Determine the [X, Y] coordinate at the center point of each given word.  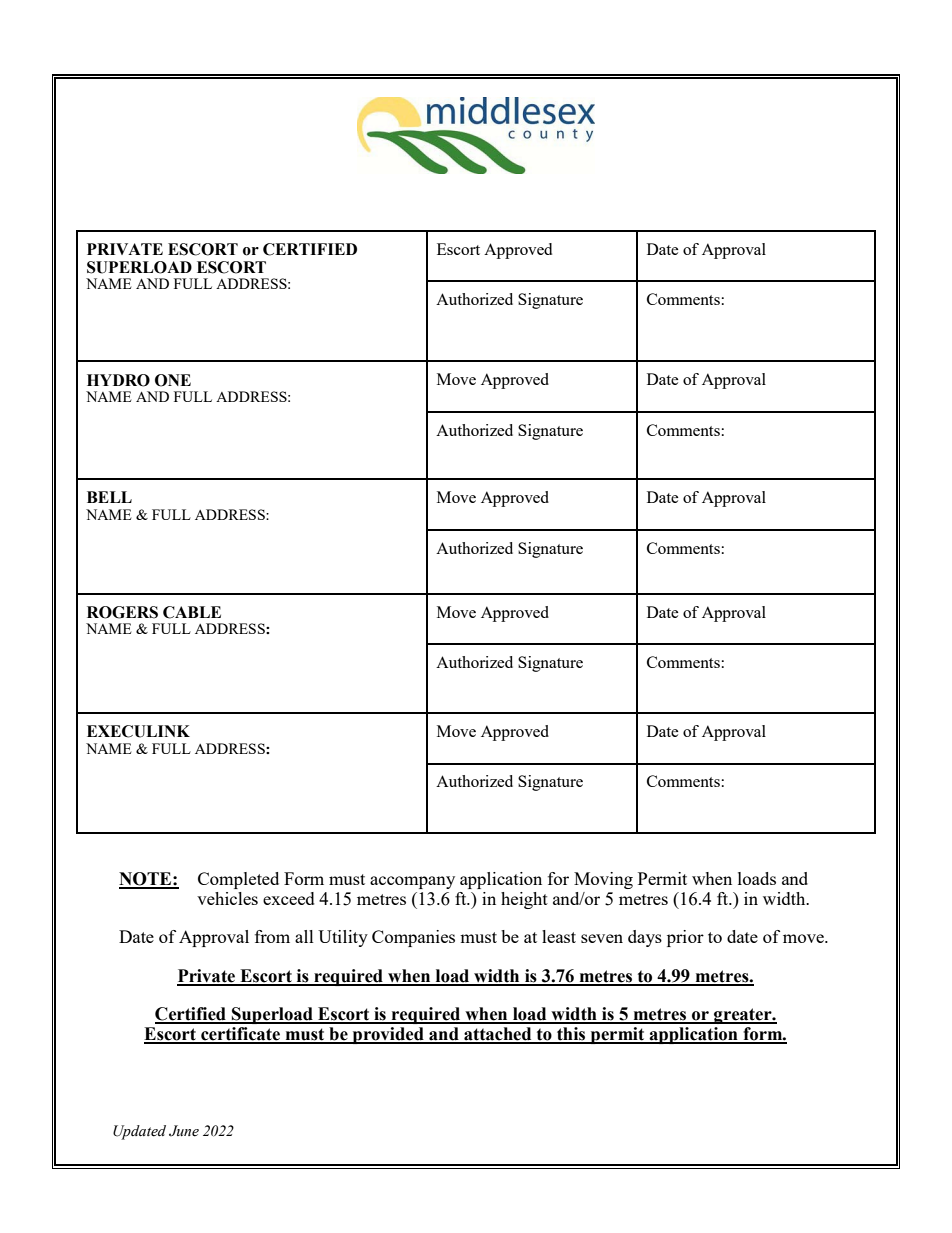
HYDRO [118, 380]
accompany [412, 882]
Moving [603, 880]
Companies [413, 938]
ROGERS [122, 612]
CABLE [192, 612]
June [184, 1131]
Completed [238, 880]
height [524, 900]
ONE [173, 380]
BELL [109, 497]
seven [602, 938]
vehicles [227, 898]
